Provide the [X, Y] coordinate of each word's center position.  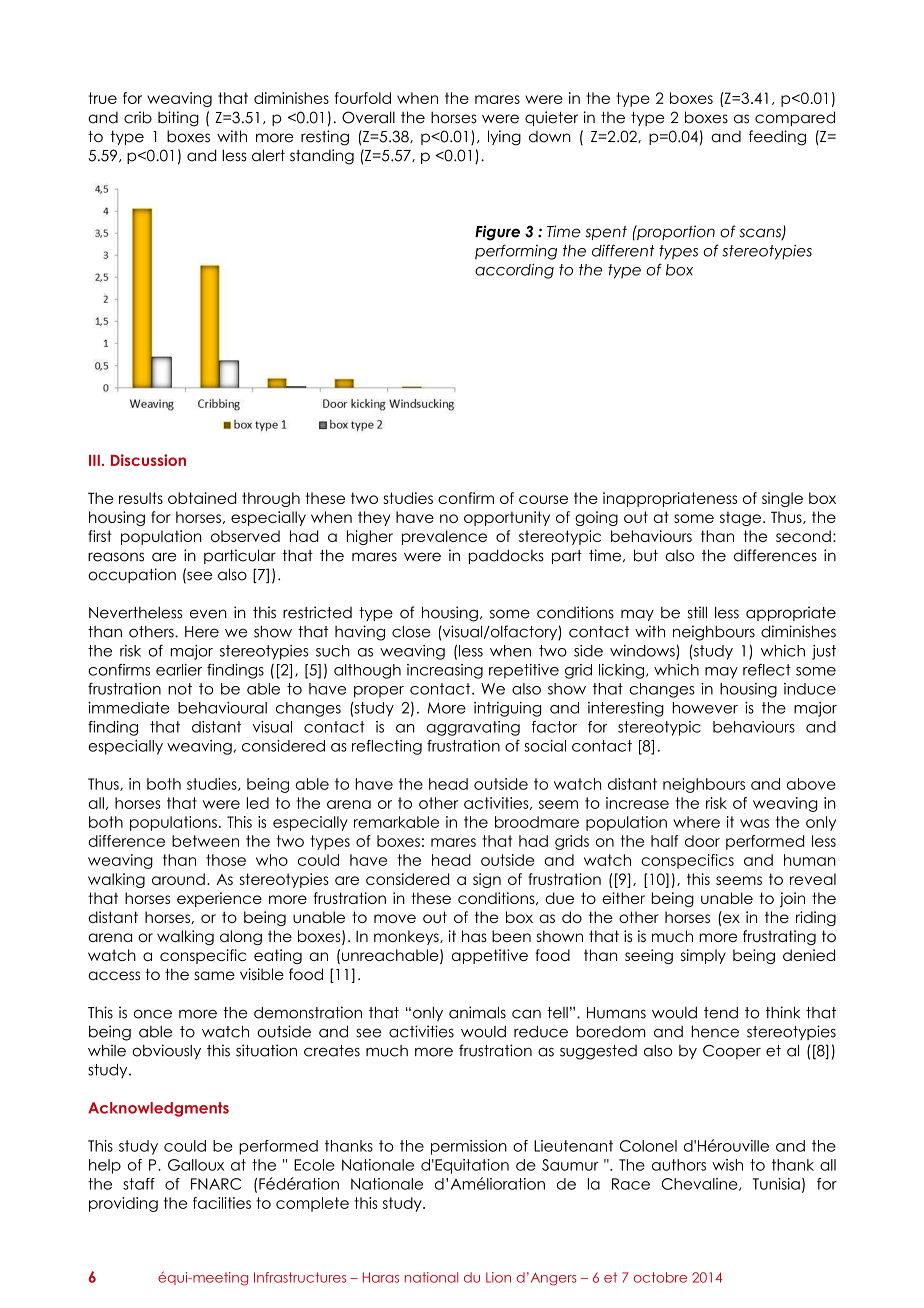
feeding [777, 138]
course [543, 499]
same [214, 976]
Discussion [148, 460]
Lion [498, 1277]
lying [504, 138]
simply [703, 956]
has [474, 936]
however [705, 708]
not [180, 689]
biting [178, 119]
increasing [445, 671]
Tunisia [776, 1184]
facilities [222, 1203]
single [782, 499]
